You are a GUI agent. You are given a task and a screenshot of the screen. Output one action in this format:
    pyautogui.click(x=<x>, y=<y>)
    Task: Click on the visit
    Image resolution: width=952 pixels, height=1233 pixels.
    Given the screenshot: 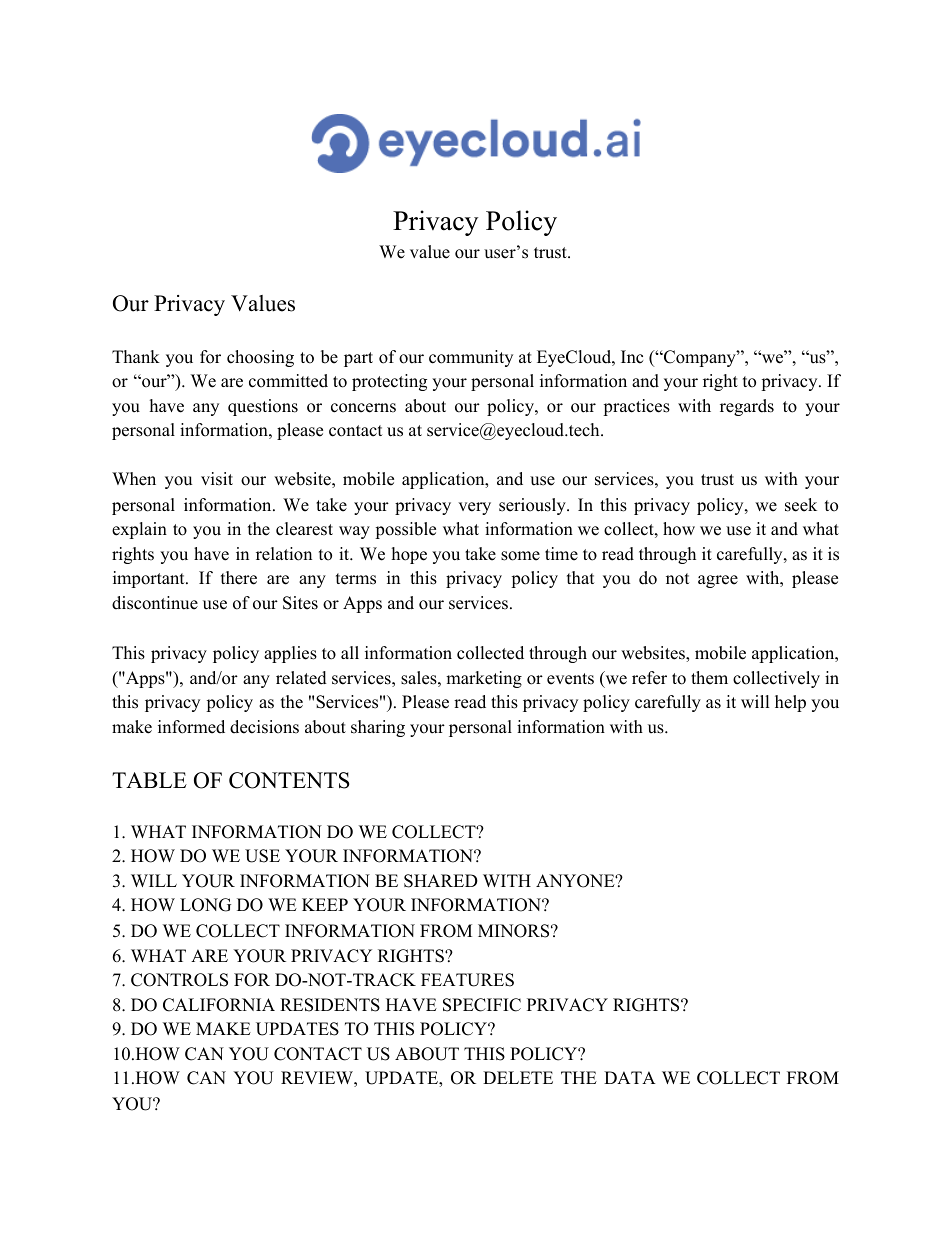 What is the action you would take?
    pyautogui.click(x=217, y=479)
